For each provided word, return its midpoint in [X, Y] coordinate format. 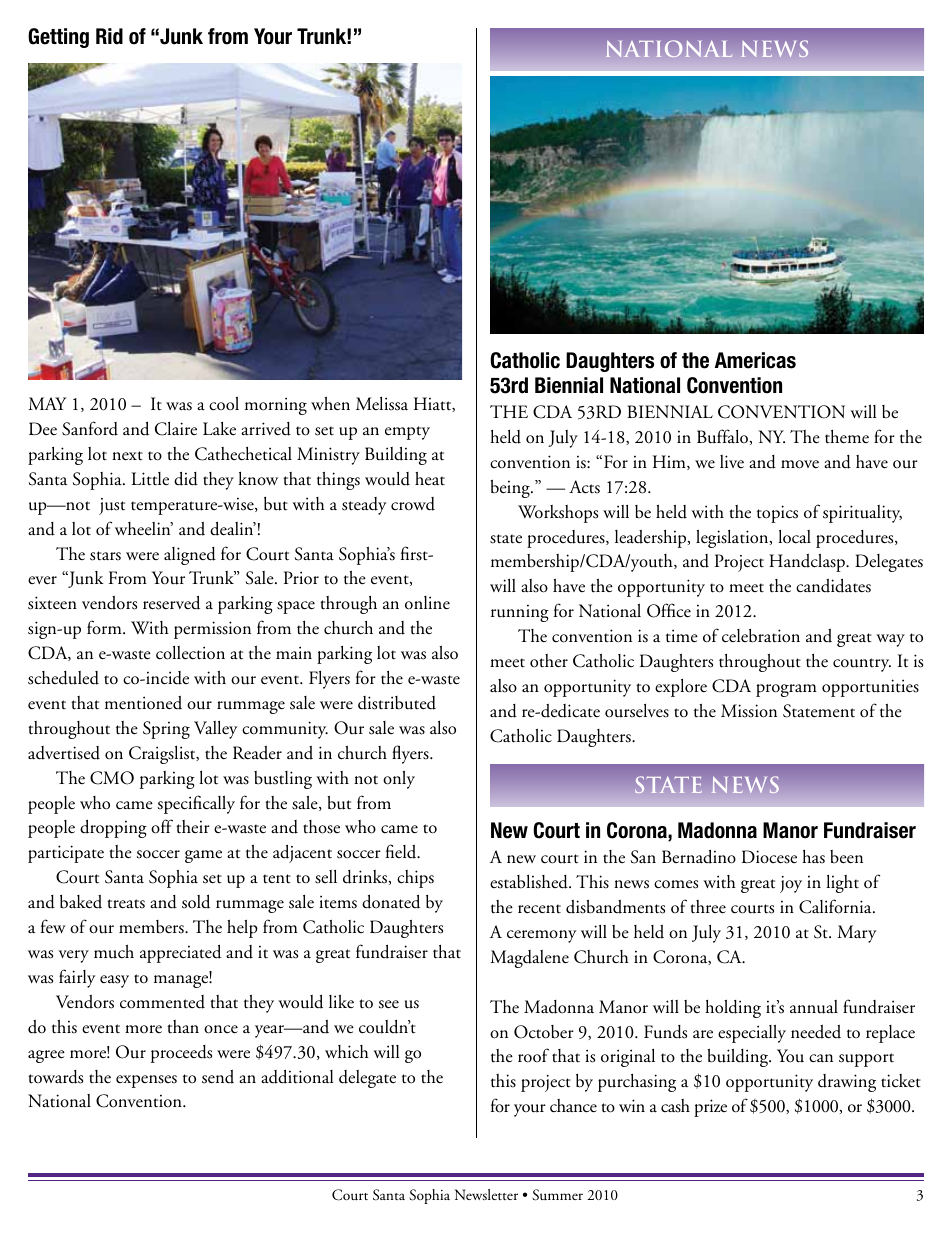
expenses [146, 1081]
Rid [109, 36]
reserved [171, 602]
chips [415, 879]
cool [224, 404]
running [520, 613]
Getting [58, 38]
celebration [761, 636]
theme [847, 437]
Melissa [382, 404]
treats [126, 904]
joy [791, 884]
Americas [755, 360]
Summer [557, 1195]
